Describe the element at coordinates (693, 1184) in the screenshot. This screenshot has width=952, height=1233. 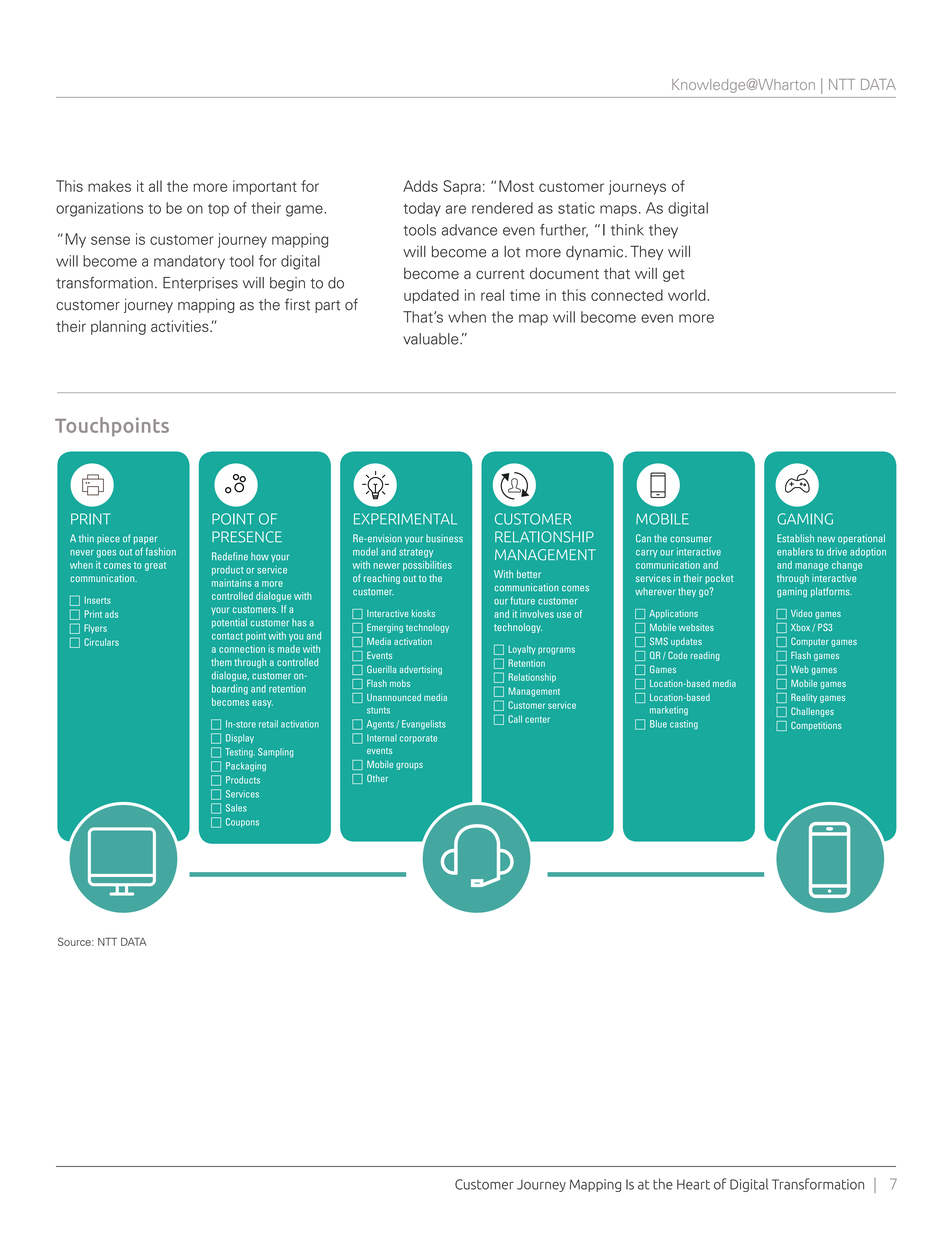
I see `Heart` at that location.
